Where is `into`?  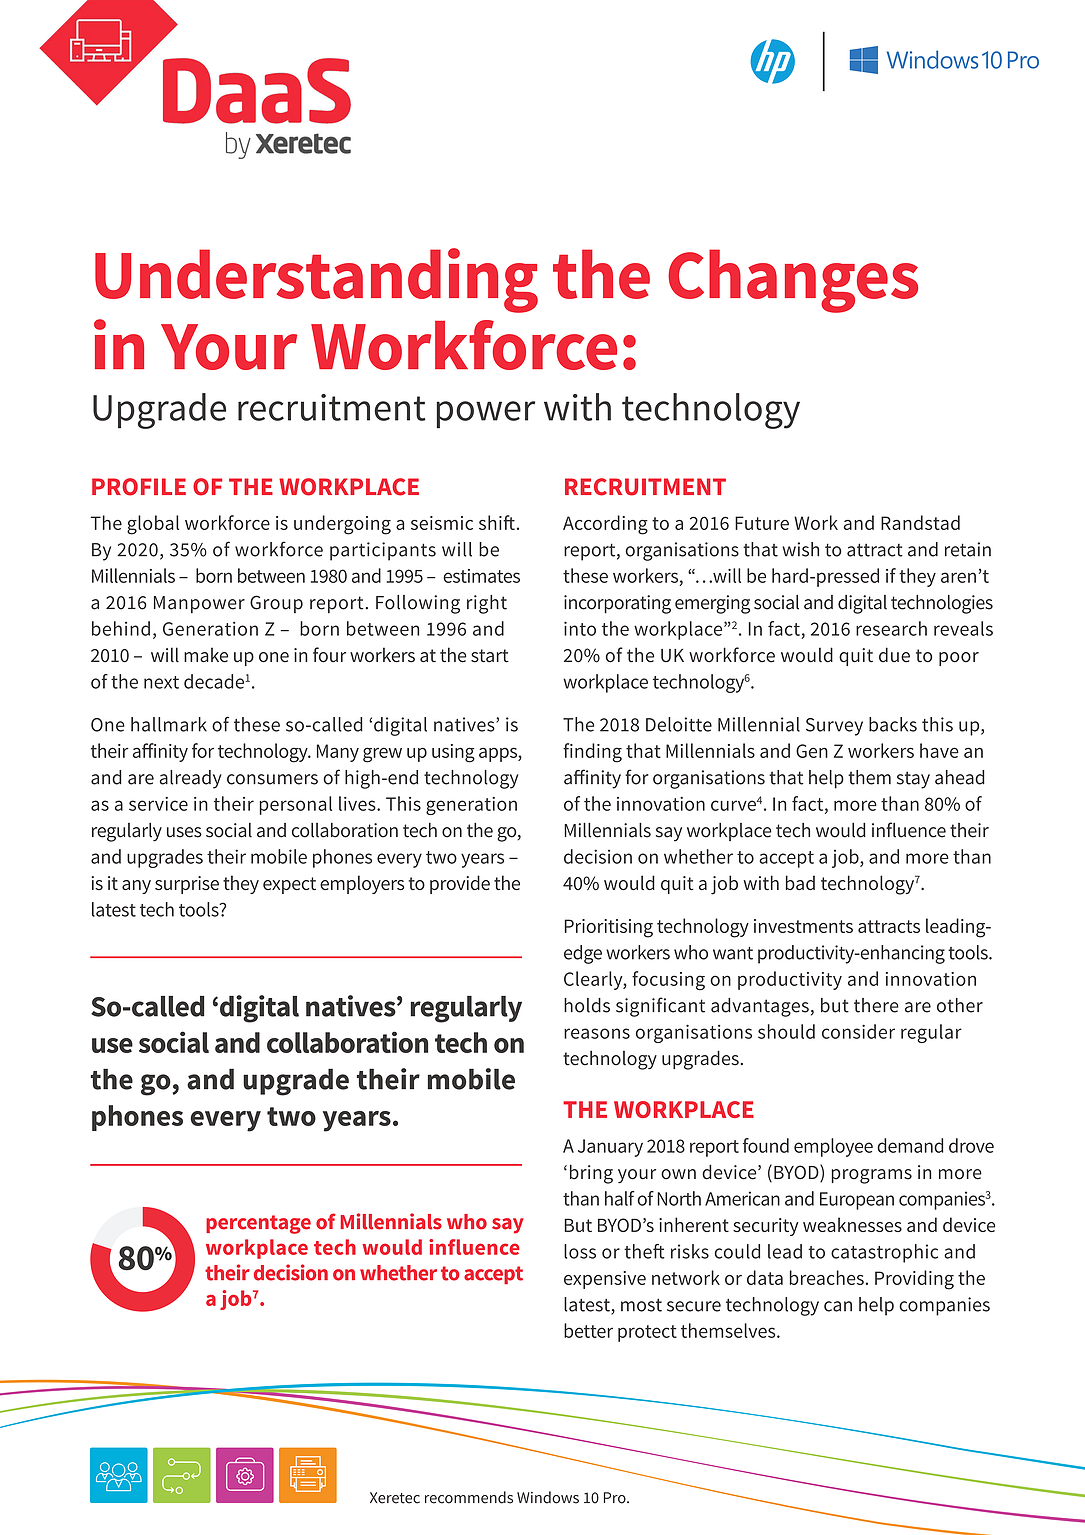 into is located at coordinates (580, 628).
